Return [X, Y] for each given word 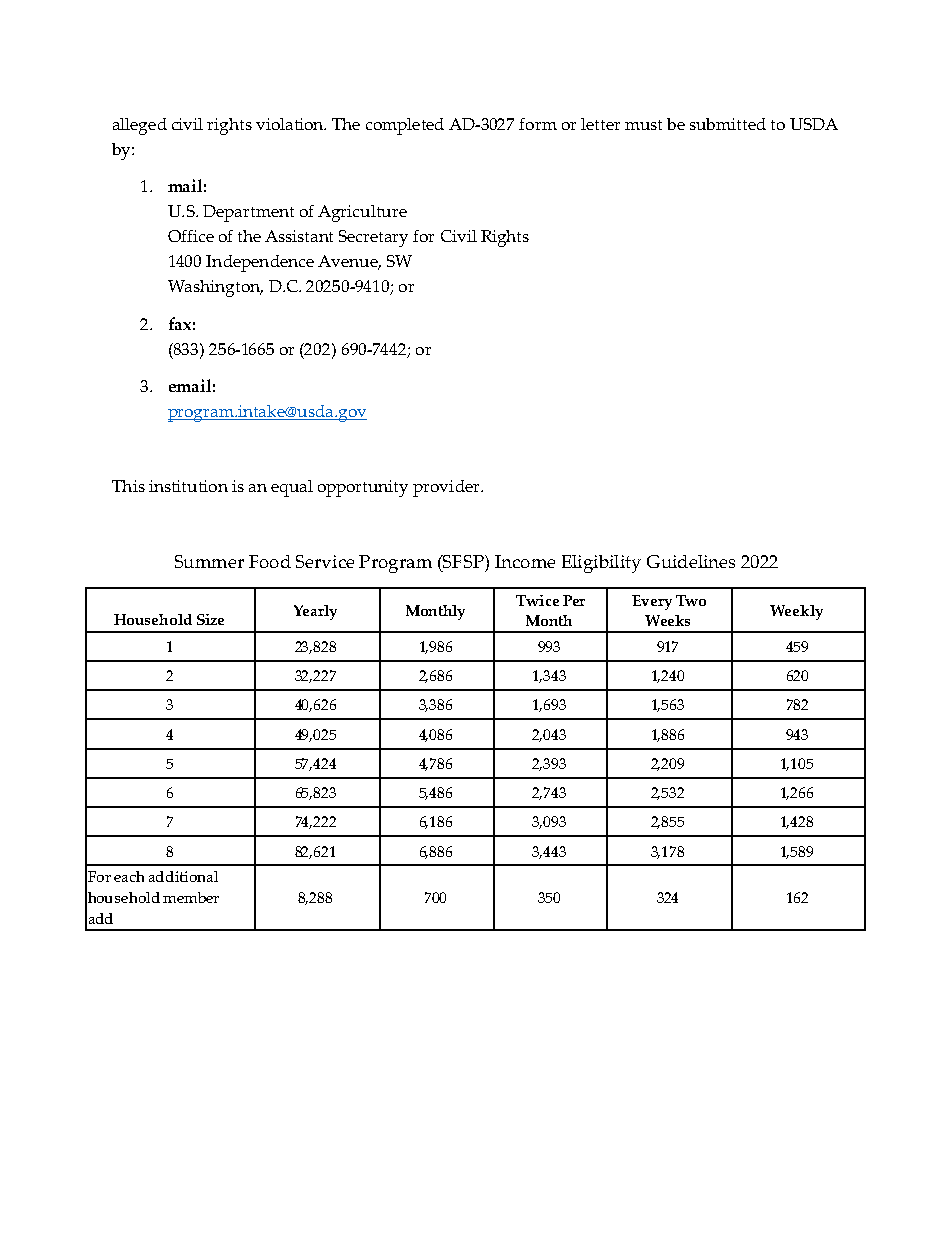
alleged [140, 126]
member [191, 897]
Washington [215, 288]
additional [183, 876]
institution [188, 486]
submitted [728, 124]
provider [447, 488]
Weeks [667, 620]
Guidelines [691, 561]
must [643, 125]
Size [210, 619]
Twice [537, 600]
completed [405, 126]
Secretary [373, 238]
